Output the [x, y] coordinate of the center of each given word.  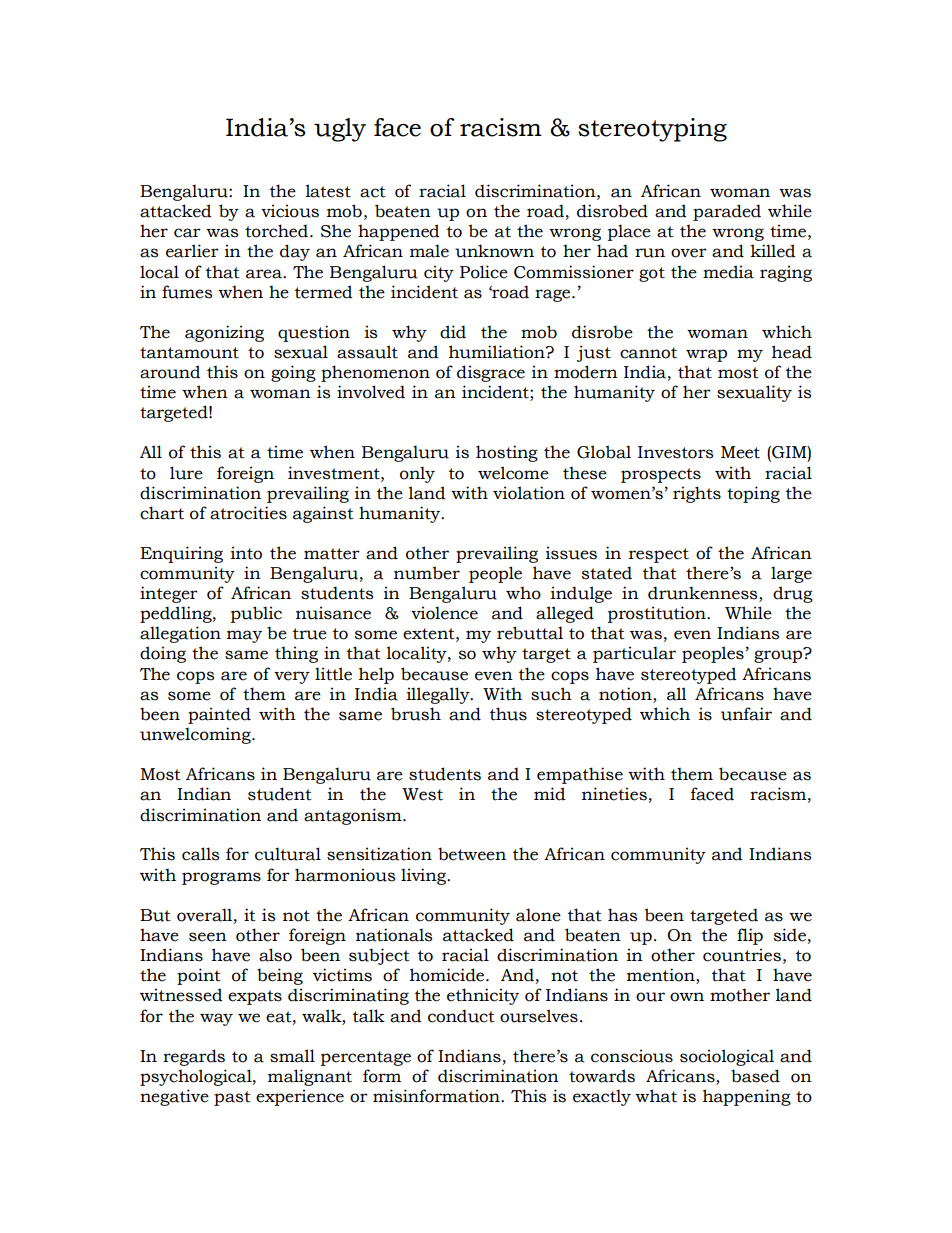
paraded [727, 212]
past [232, 1098]
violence [444, 613]
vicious [290, 211]
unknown [494, 251]
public [256, 614]
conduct [461, 1016]
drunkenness [704, 594]
